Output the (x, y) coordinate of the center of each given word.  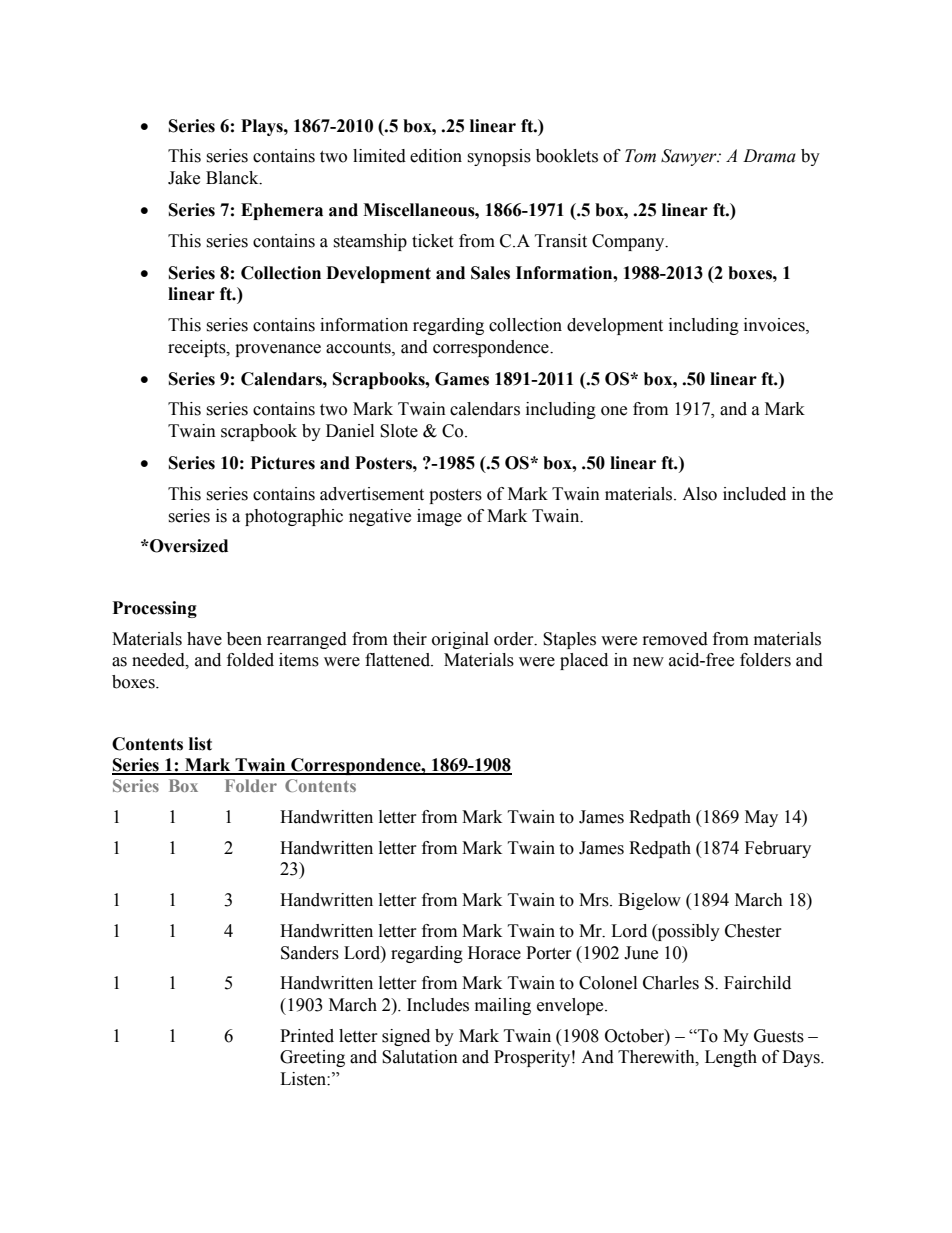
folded (250, 660)
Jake (184, 178)
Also (699, 494)
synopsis (499, 157)
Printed (307, 1036)
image (439, 517)
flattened (399, 660)
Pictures (283, 463)
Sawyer (690, 157)
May (761, 818)
